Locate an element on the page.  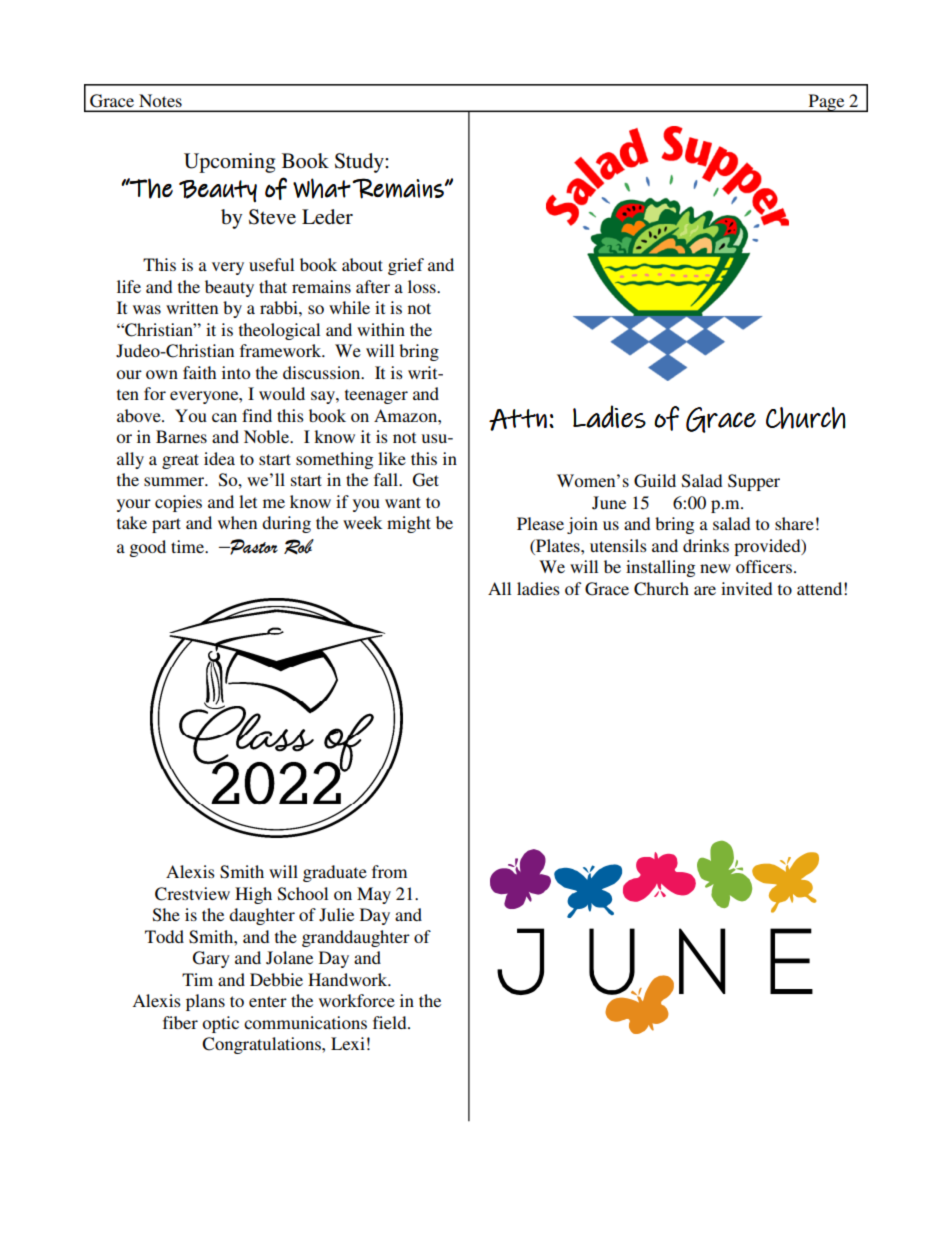
workforce is located at coordinates (357, 1000).
